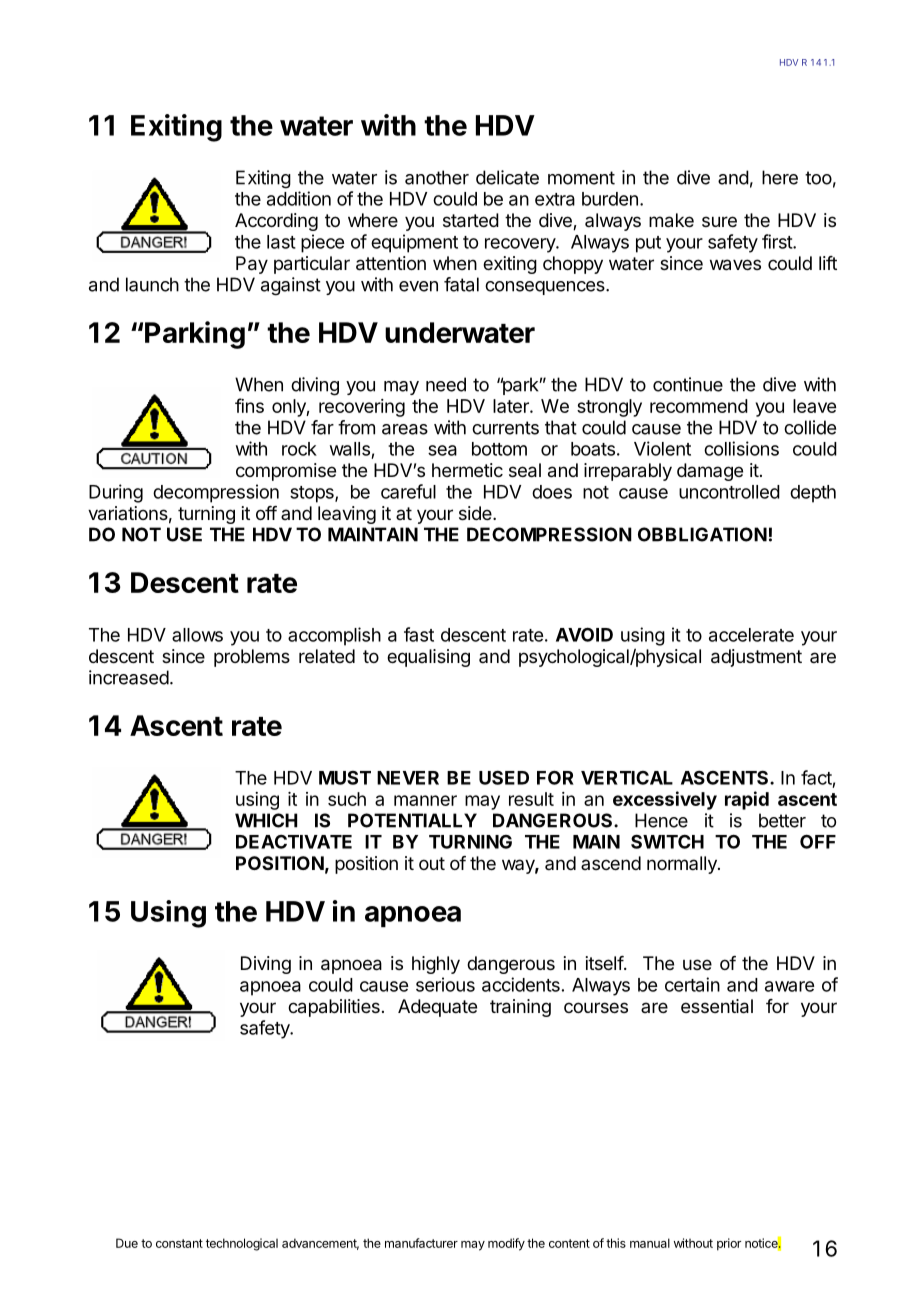  Describe the element at coordinates (719, 221) in the screenshot. I see `sure` at that location.
